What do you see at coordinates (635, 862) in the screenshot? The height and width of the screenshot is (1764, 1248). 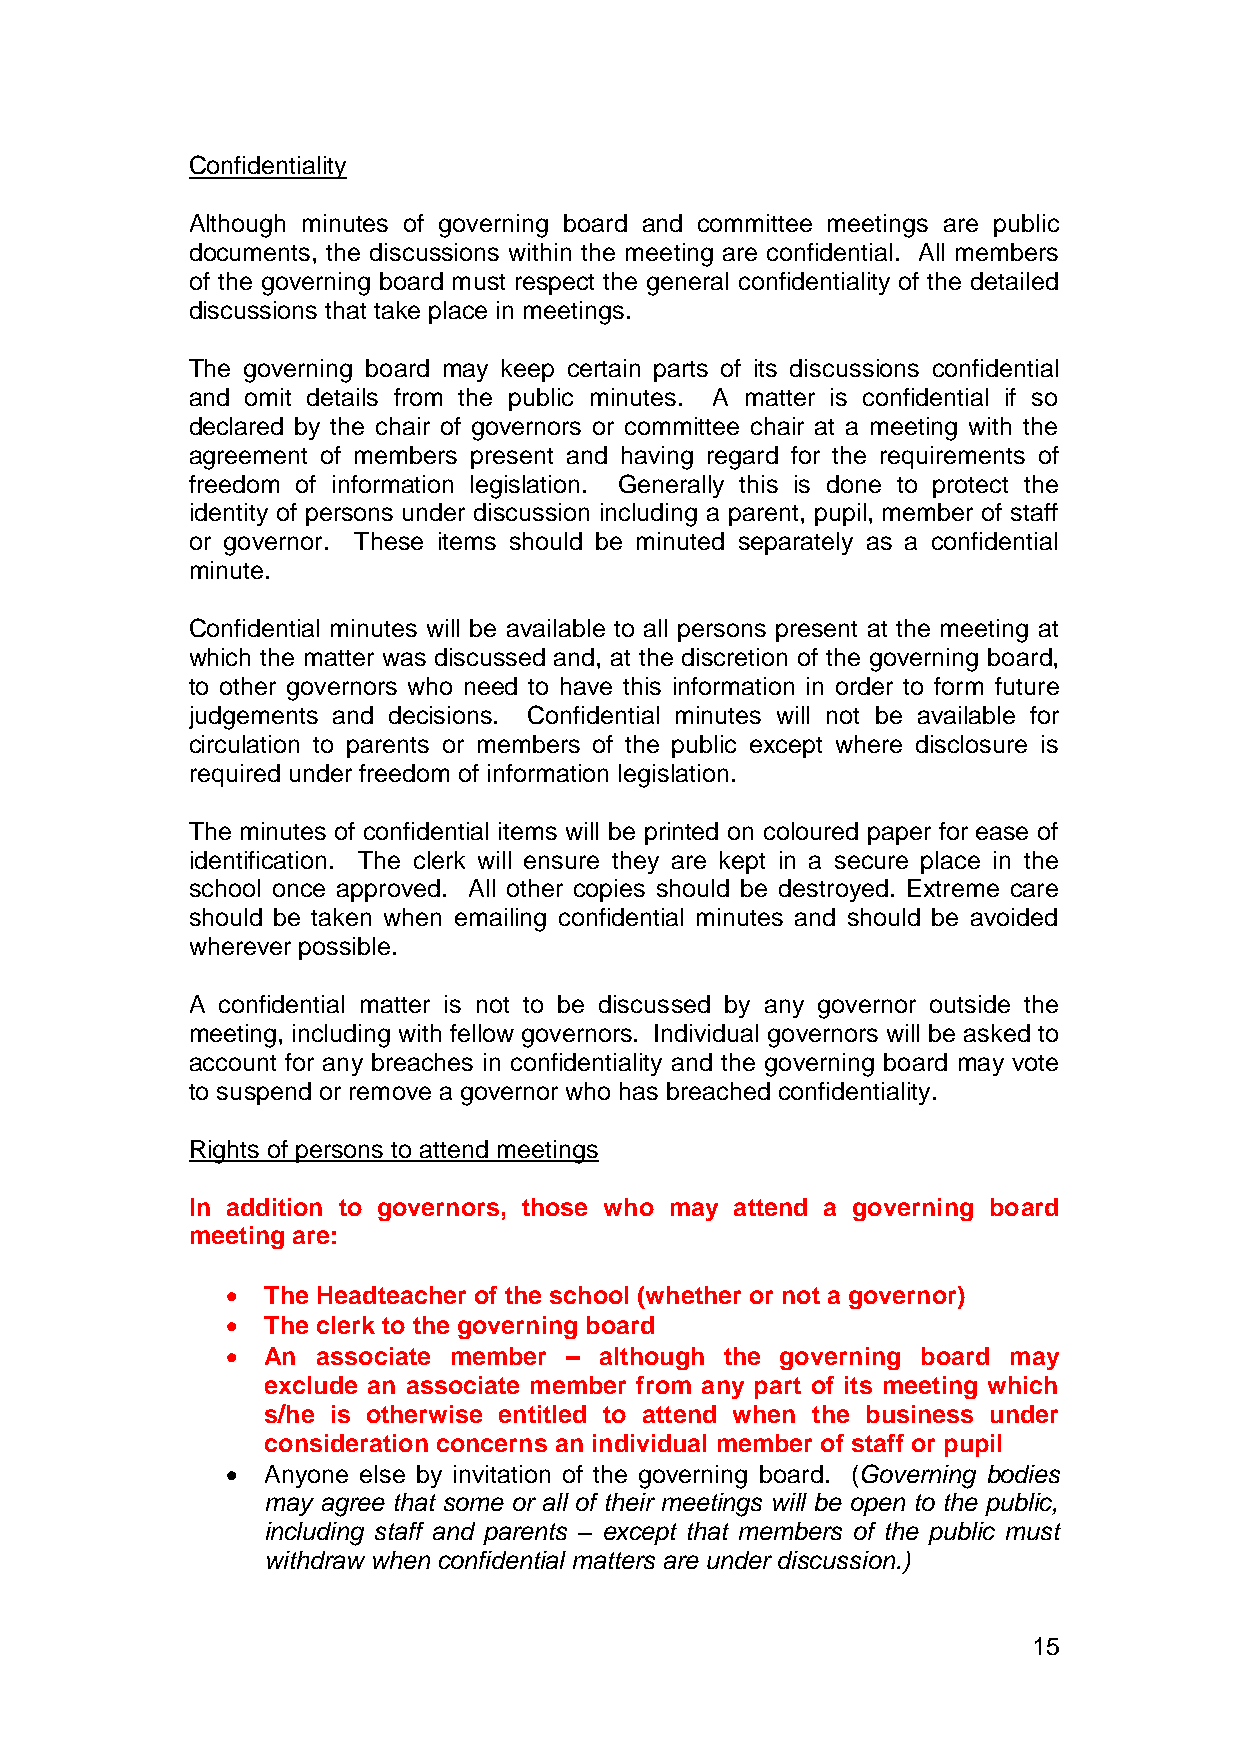 I see `they` at bounding box center [635, 862].
